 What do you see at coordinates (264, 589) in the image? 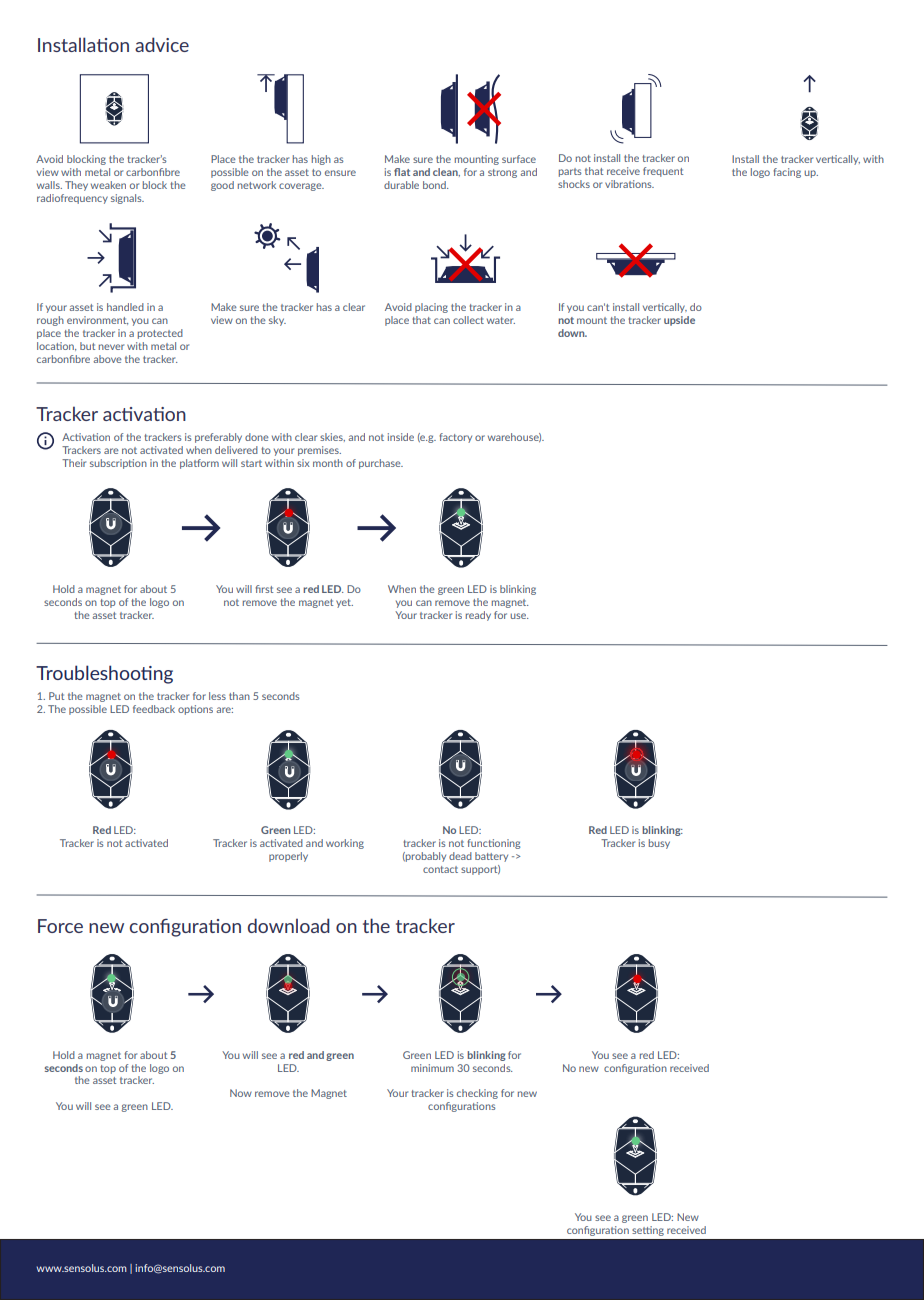
I see `first` at bounding box center [264, 589].
